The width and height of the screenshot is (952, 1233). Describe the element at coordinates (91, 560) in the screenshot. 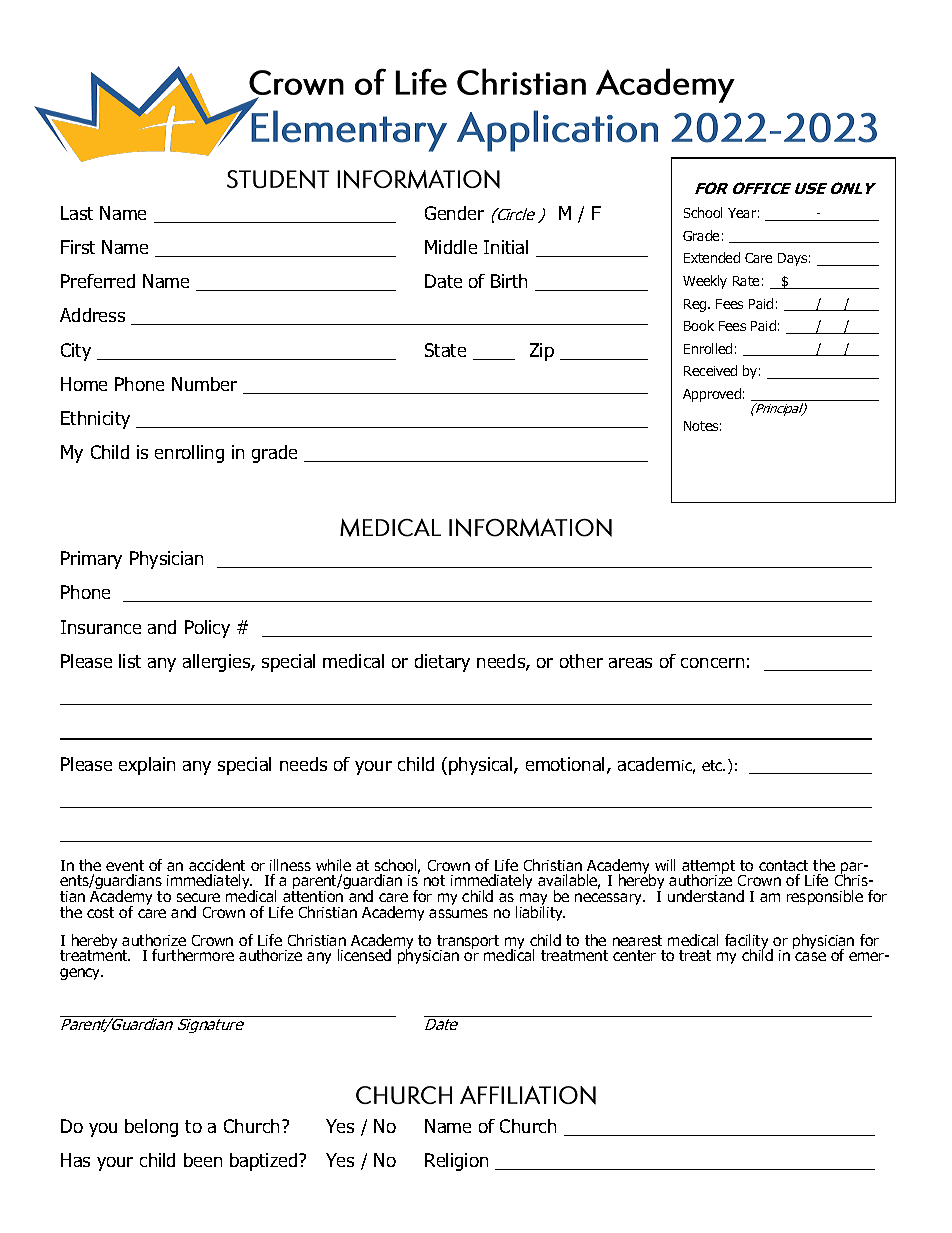

I see `Primary` at that location.
